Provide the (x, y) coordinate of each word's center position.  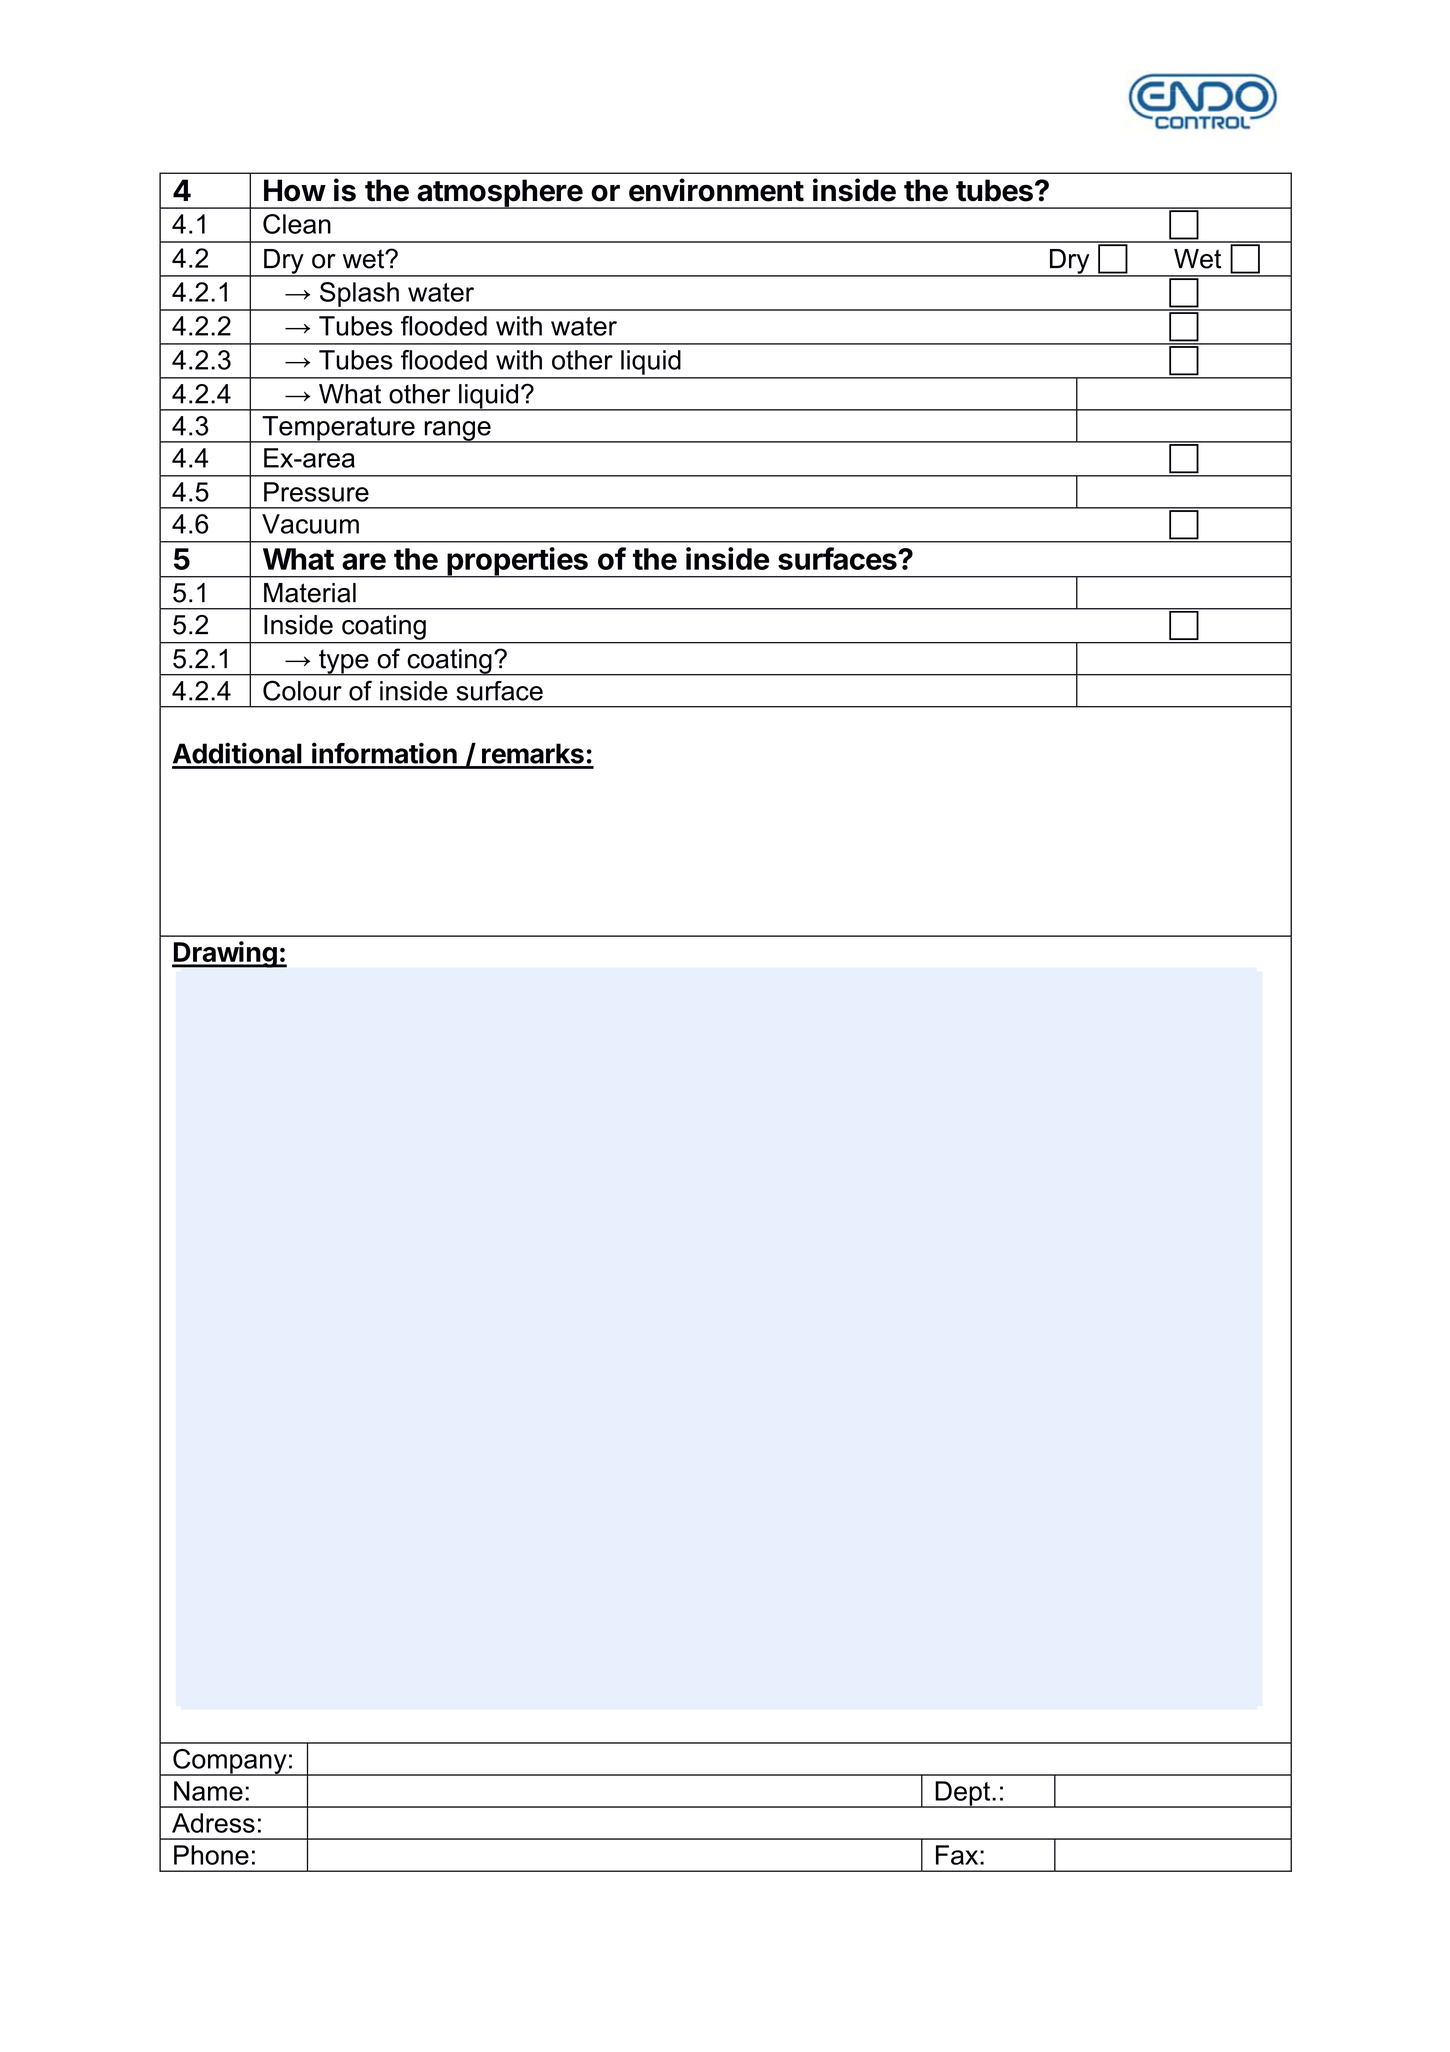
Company (230, 1762)
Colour (302, 690)
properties (517, 562)
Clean (297, 224)
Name (208, 1791)
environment (716, 190)
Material (310, 593)
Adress (213, 1823)
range (457, 432)
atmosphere (499, 194)
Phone (211, 1855)
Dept (963, 1794)
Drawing (225, 954)
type (344, 662)
